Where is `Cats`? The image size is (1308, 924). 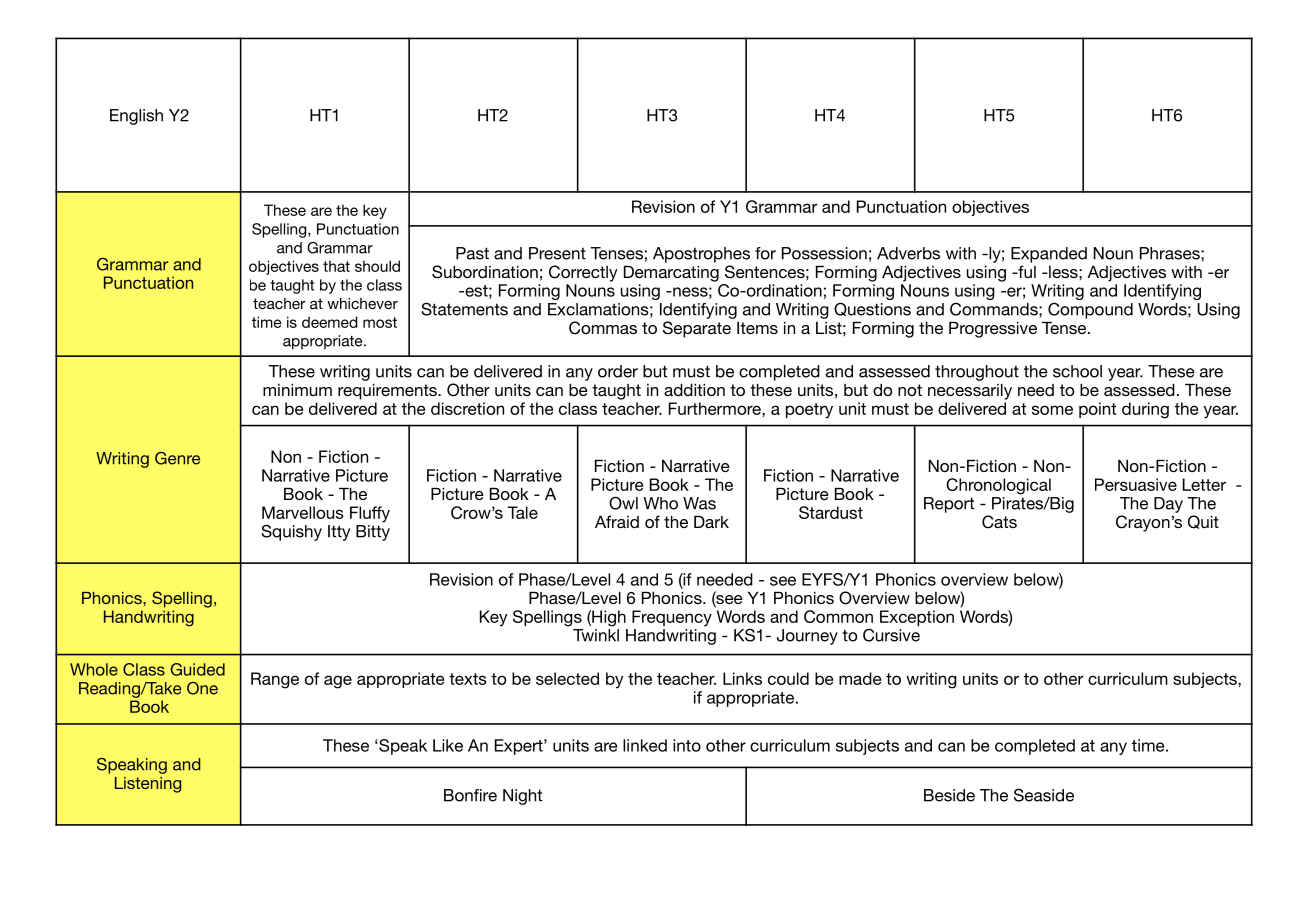 Cats is located at coordinates (999, 522).
